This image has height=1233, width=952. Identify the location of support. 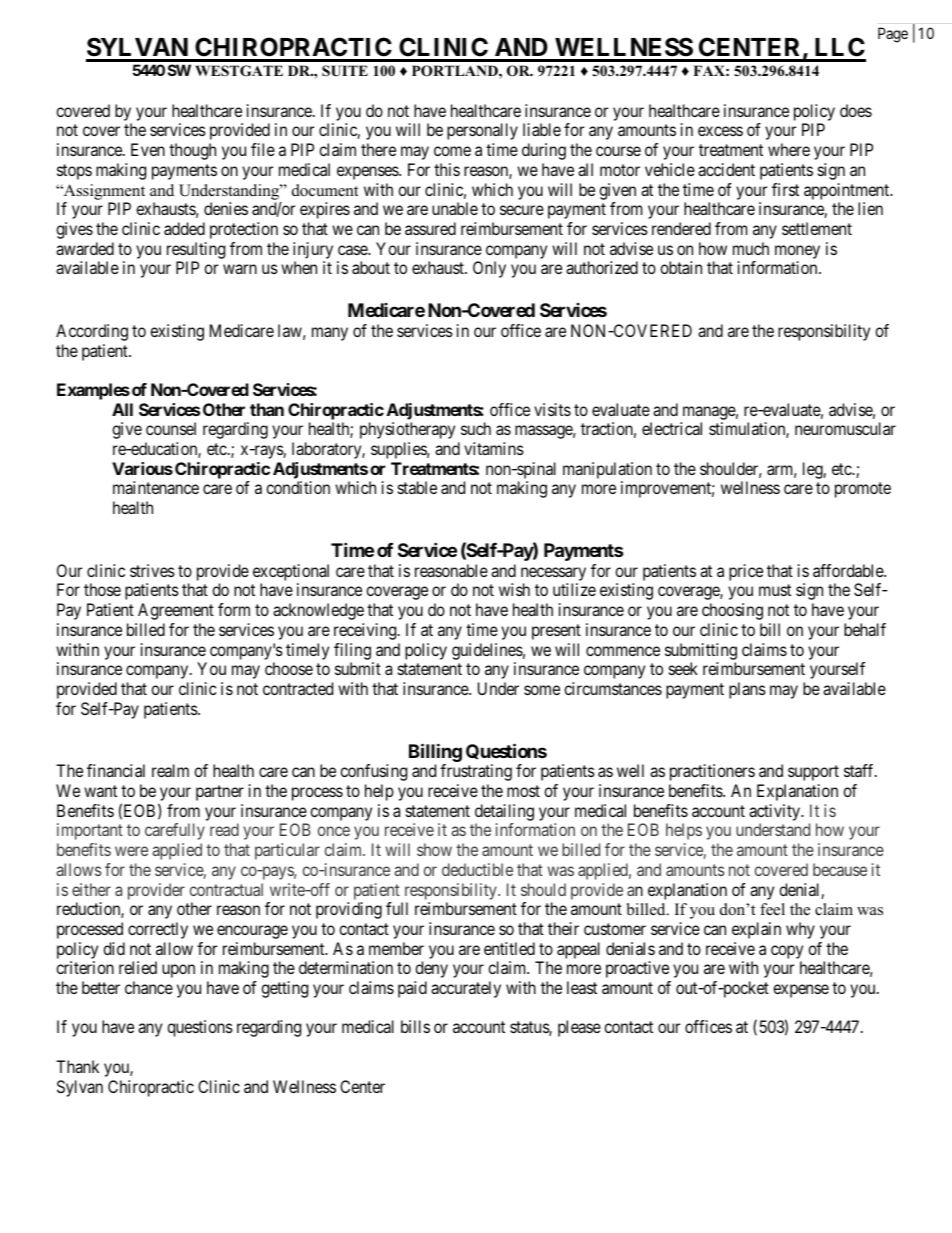
(813, 773).
